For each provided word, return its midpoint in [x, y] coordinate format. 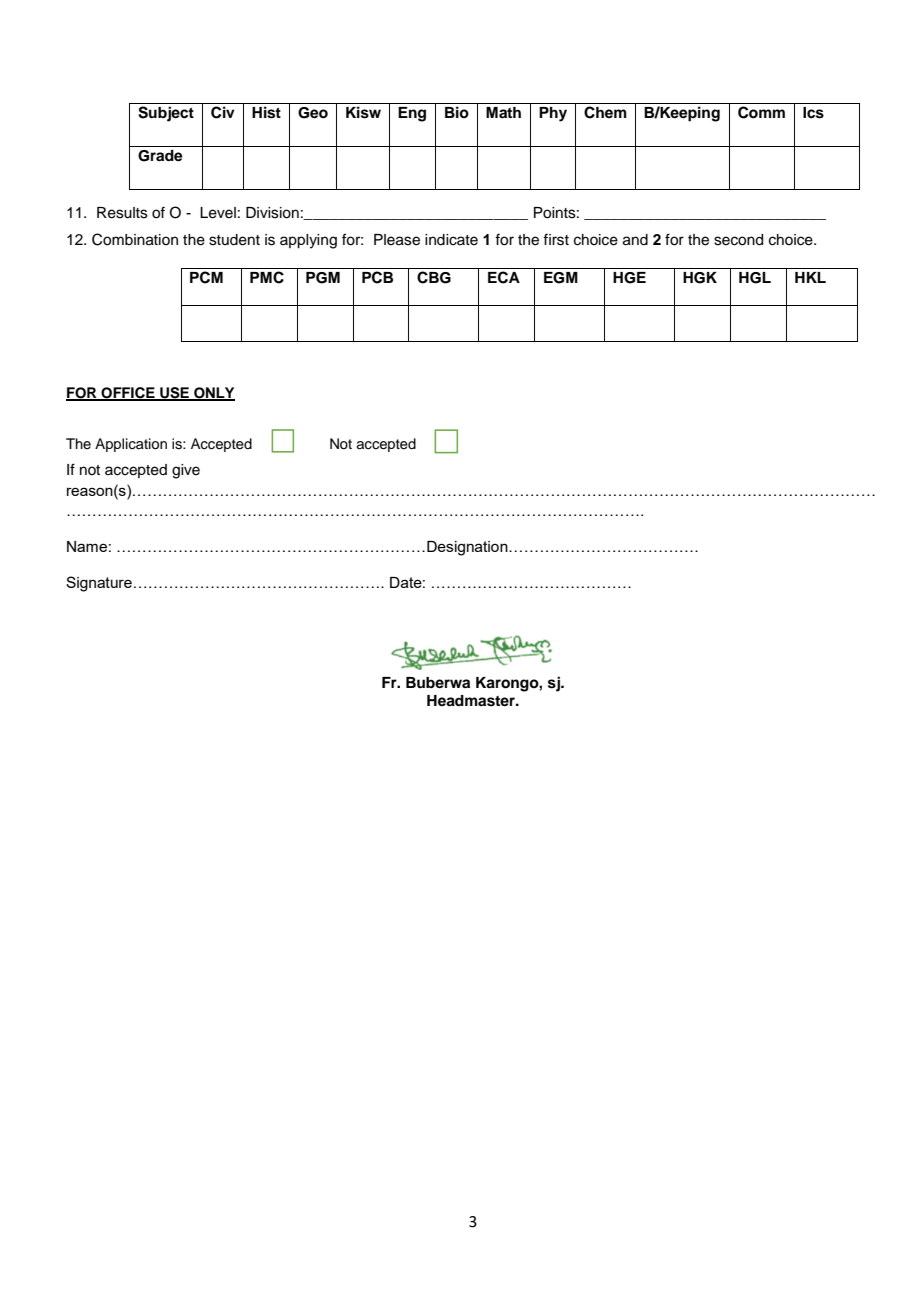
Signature [99, 584]
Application [131, 445]
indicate [451, 240]
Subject [166, 114]
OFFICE [128, 393]
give [186, 471]
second [738, 240]
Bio [457, 112]
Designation [468, 548]
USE [174, 393]
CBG [434, 277]
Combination [135, 239]
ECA [504, 277]
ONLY [213, 393]
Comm [761, 112]
